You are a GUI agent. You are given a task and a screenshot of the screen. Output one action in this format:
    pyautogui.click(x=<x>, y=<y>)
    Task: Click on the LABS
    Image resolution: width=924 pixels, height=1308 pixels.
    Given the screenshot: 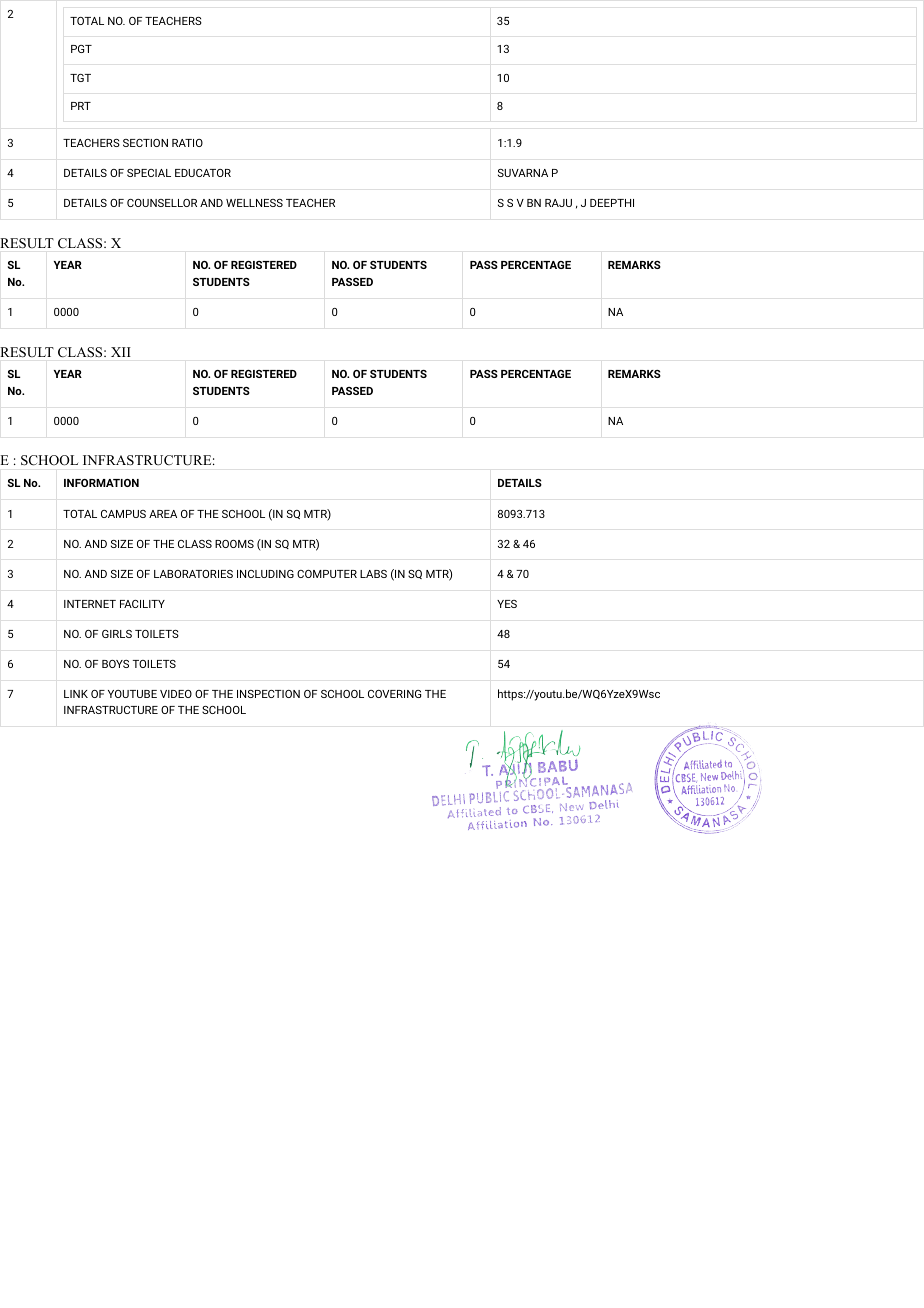 What is the action you would take?
    pyautogui.click(x=373, y=574)
